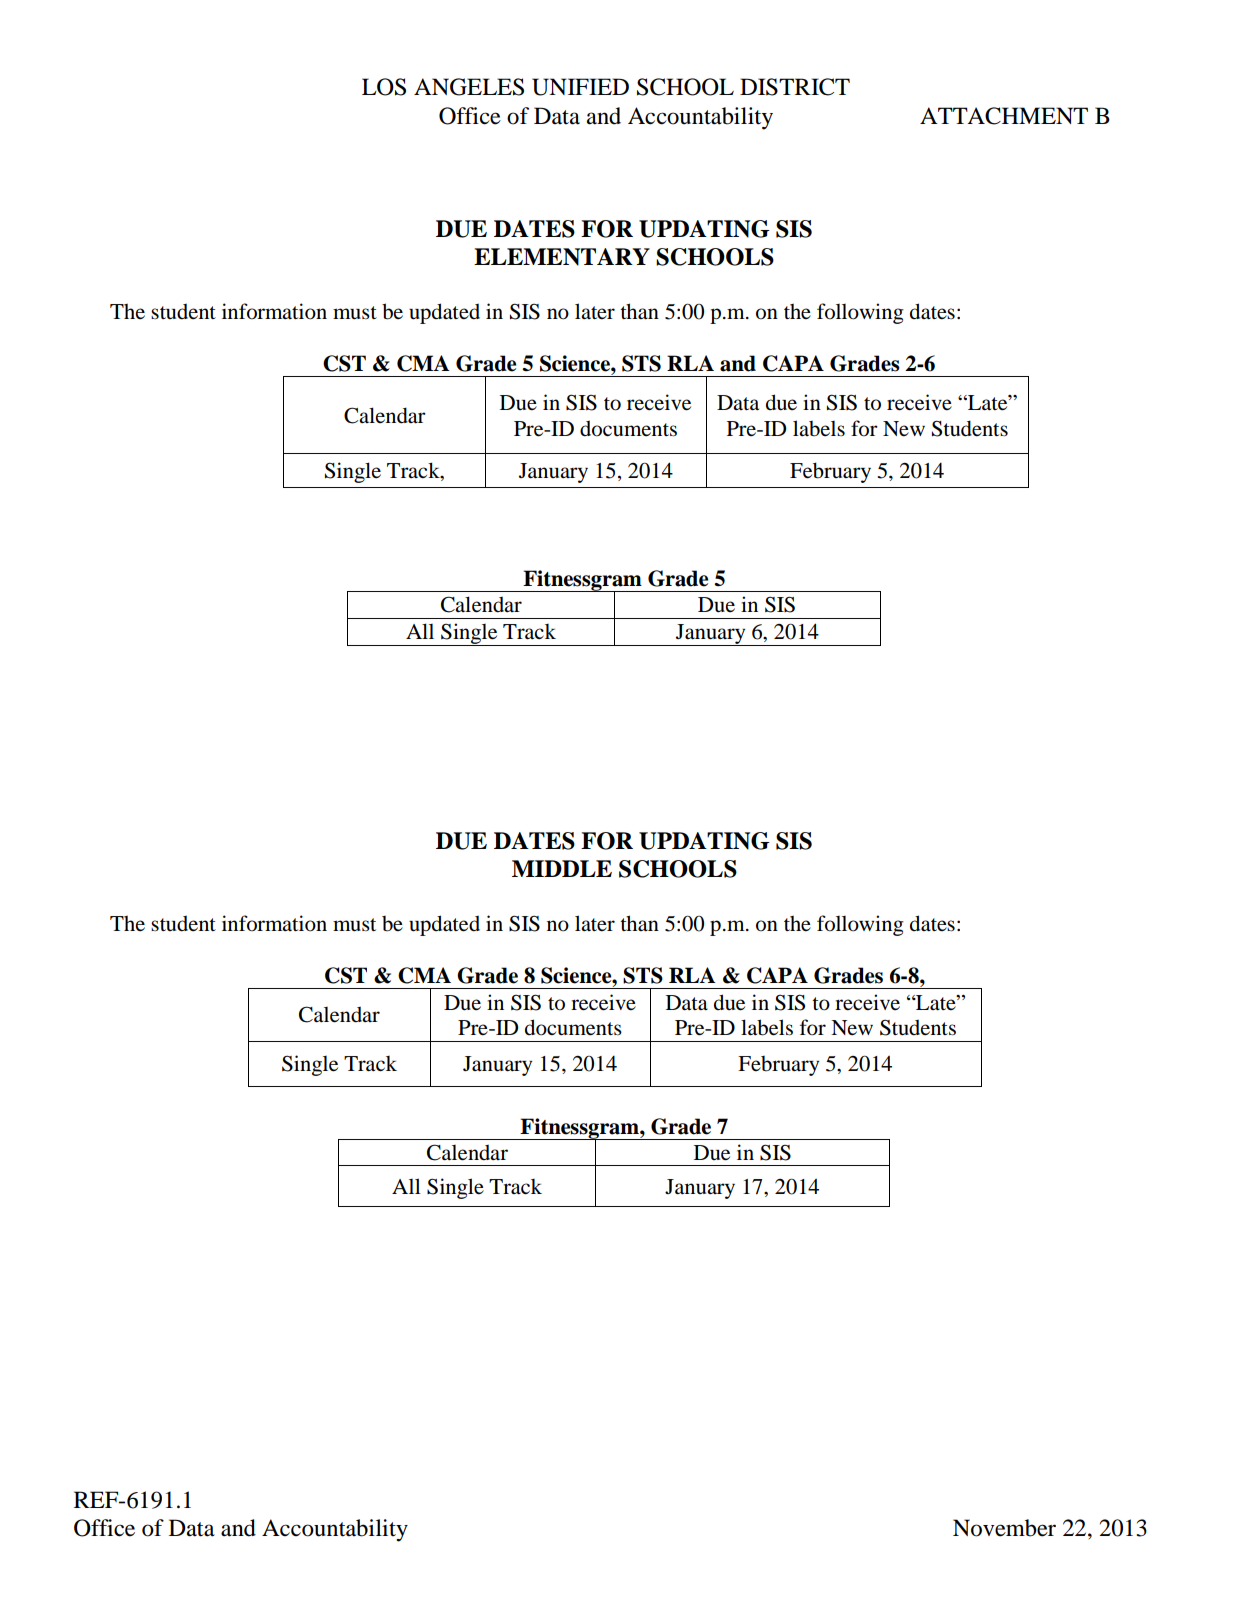  What do you see at coordinates (795, 87) in the document?
I see `DISTRICT` at bounding box center [795, 87].
